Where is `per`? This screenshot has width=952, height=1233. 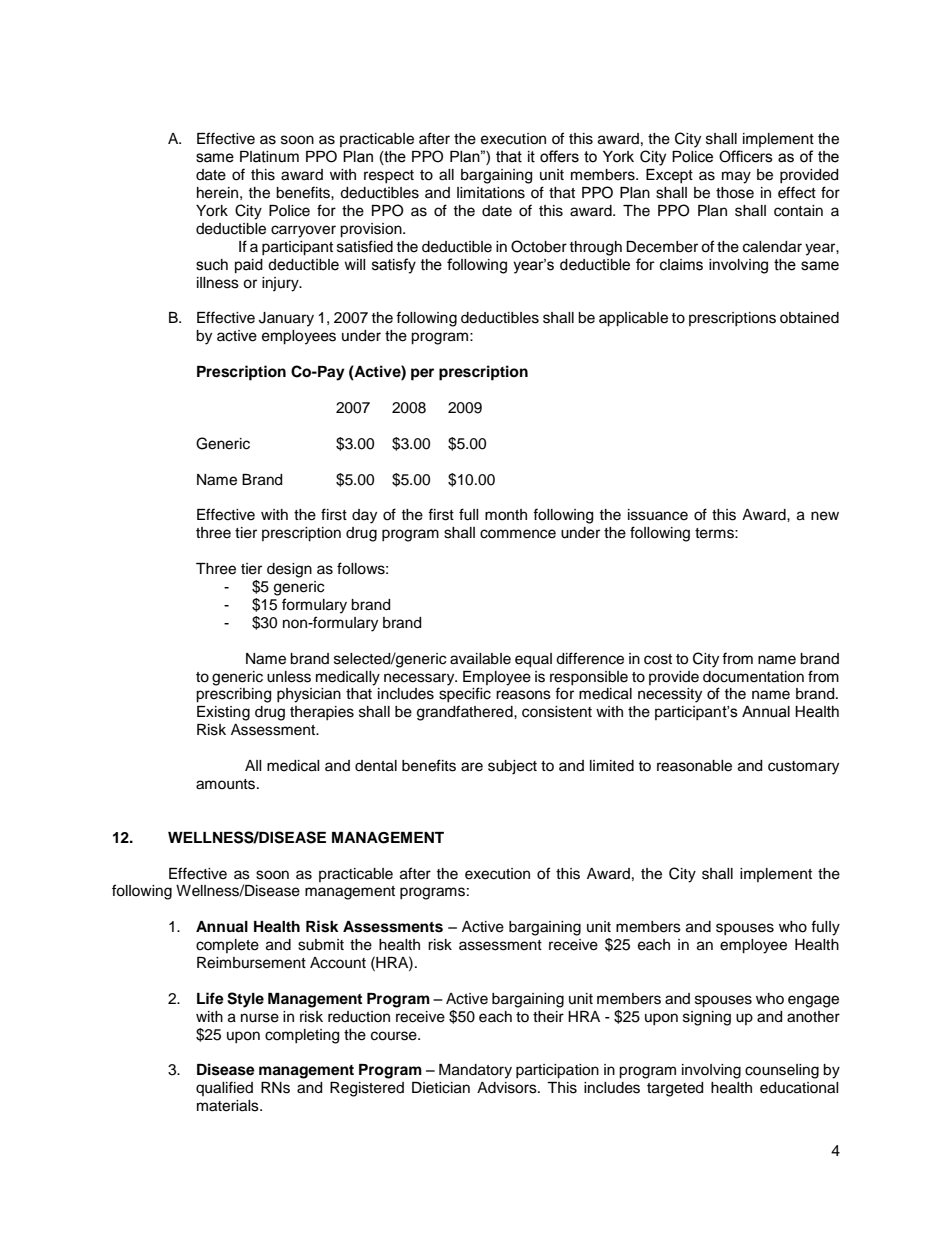 per is located at coordinates (422, 374).
